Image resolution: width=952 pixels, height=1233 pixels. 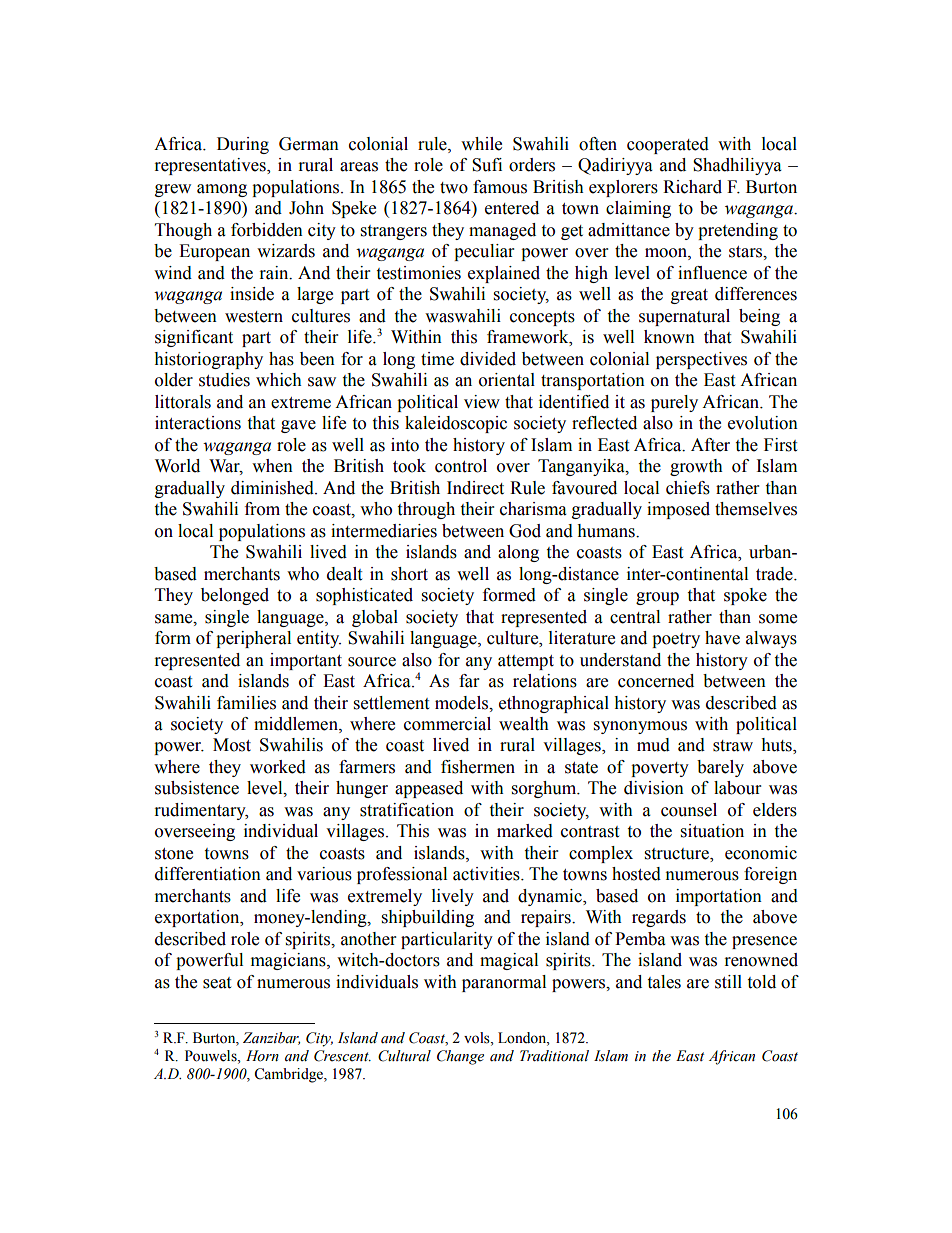 What do you see at coordinates (722, 638) in the document?
I see `have` at bounding box center [722, 638].
